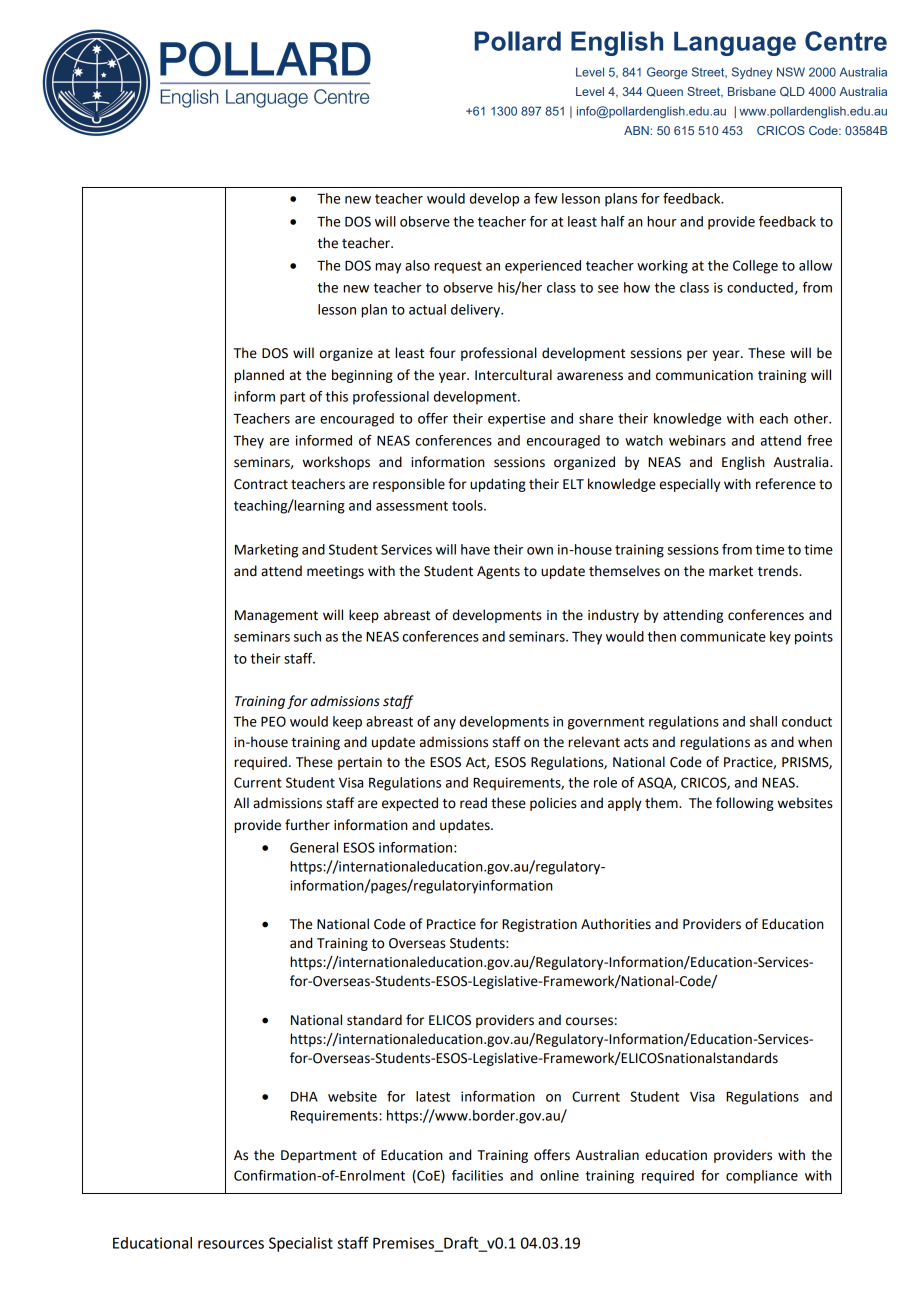 This document has width=924, height=1308. I want to click on Authorities, so click(616, 924).
